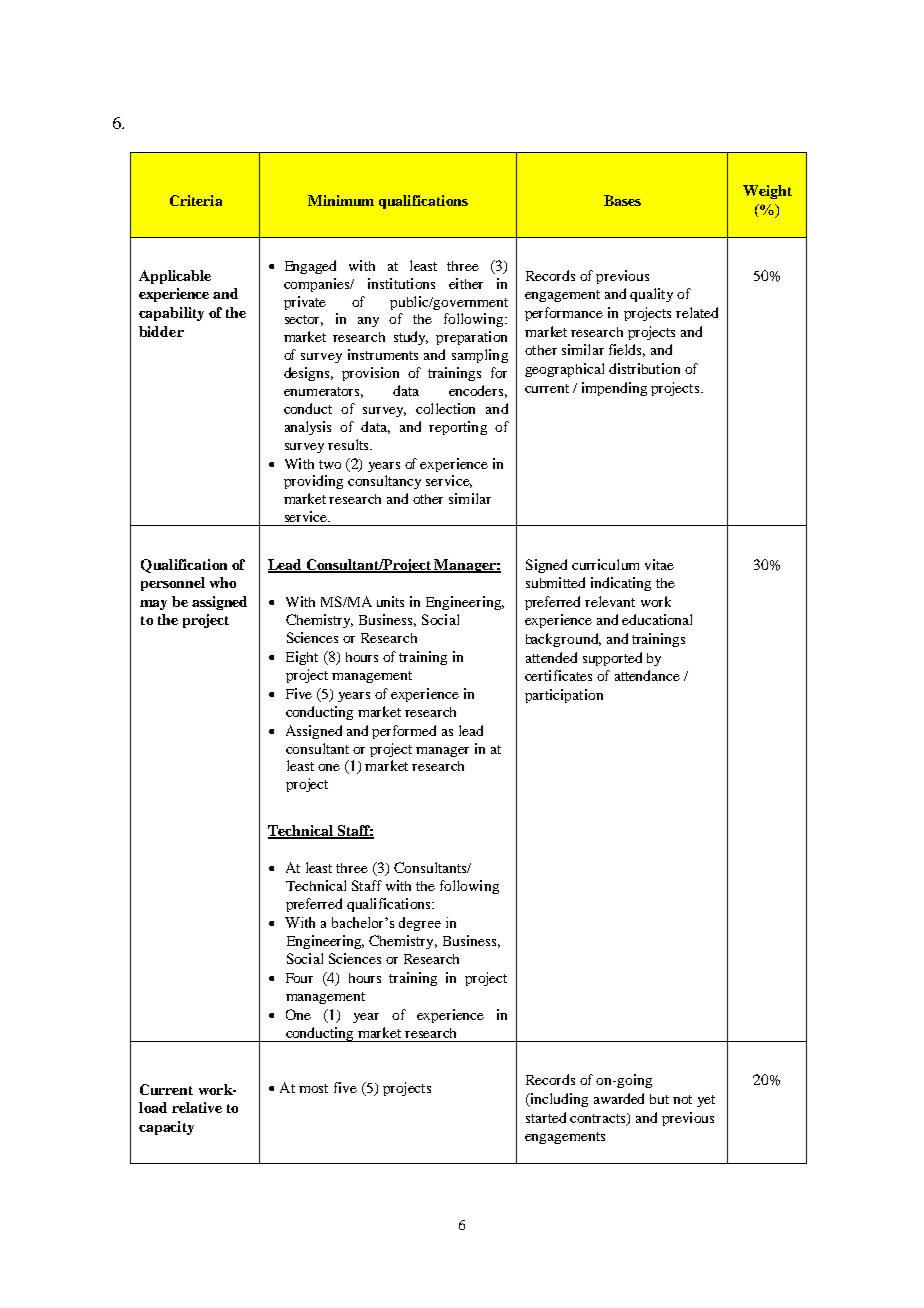 The image size is (924, 1308). Describe the element at coordinates (647, 675) in the image. I see `attendance` at that location.
